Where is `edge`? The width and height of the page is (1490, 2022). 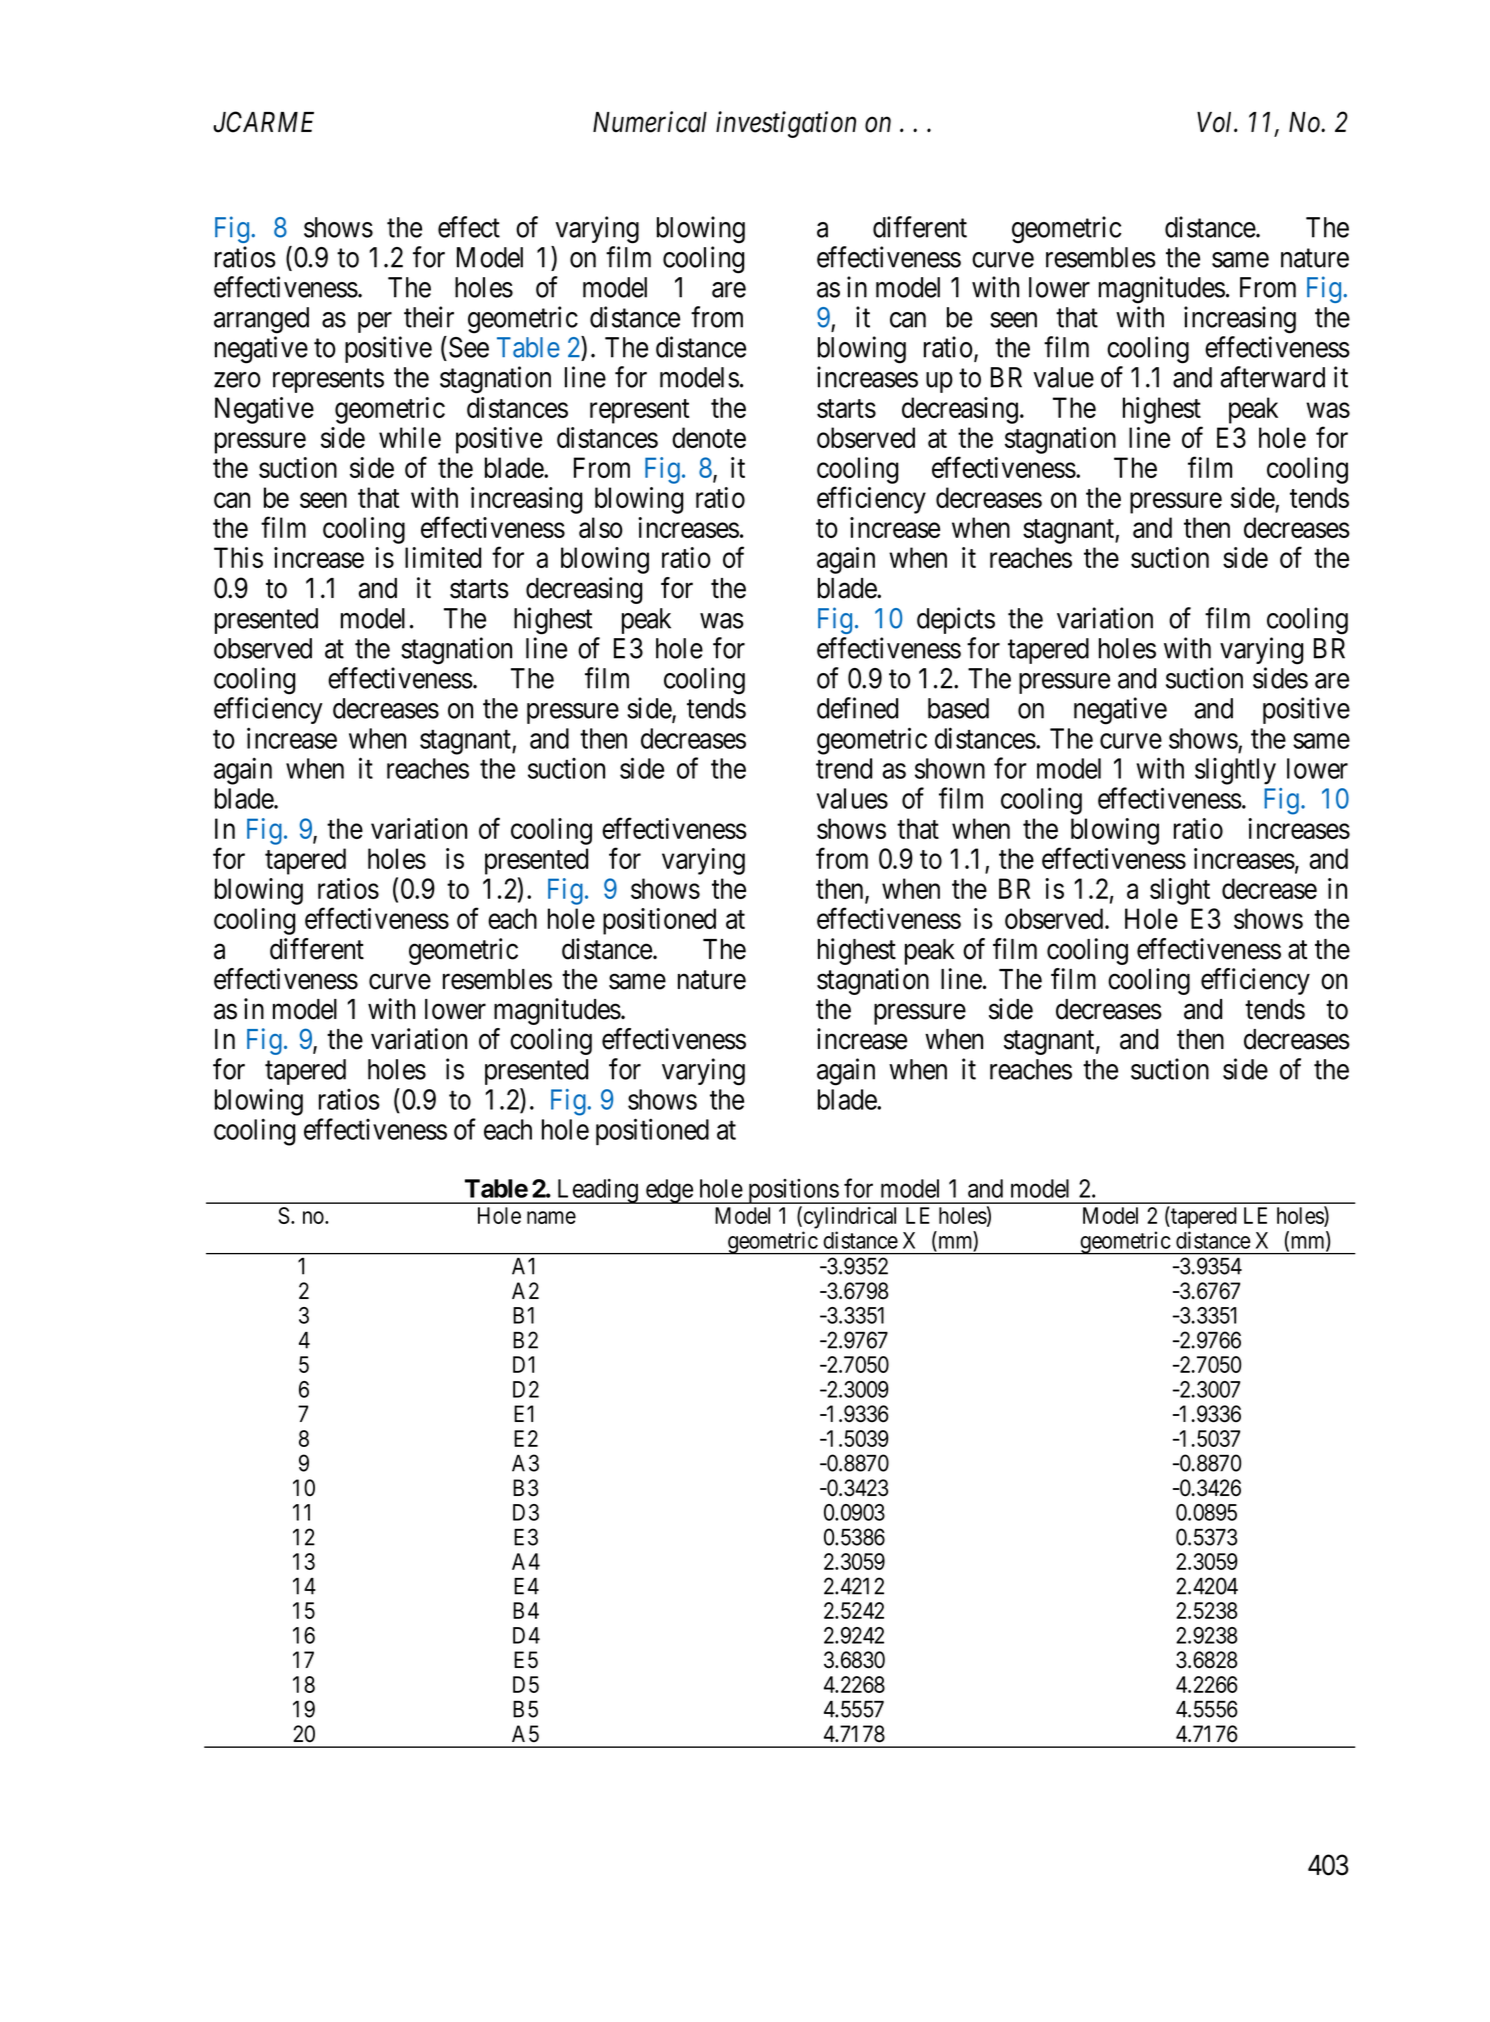 edge is located at coordinates (668, 1191).
